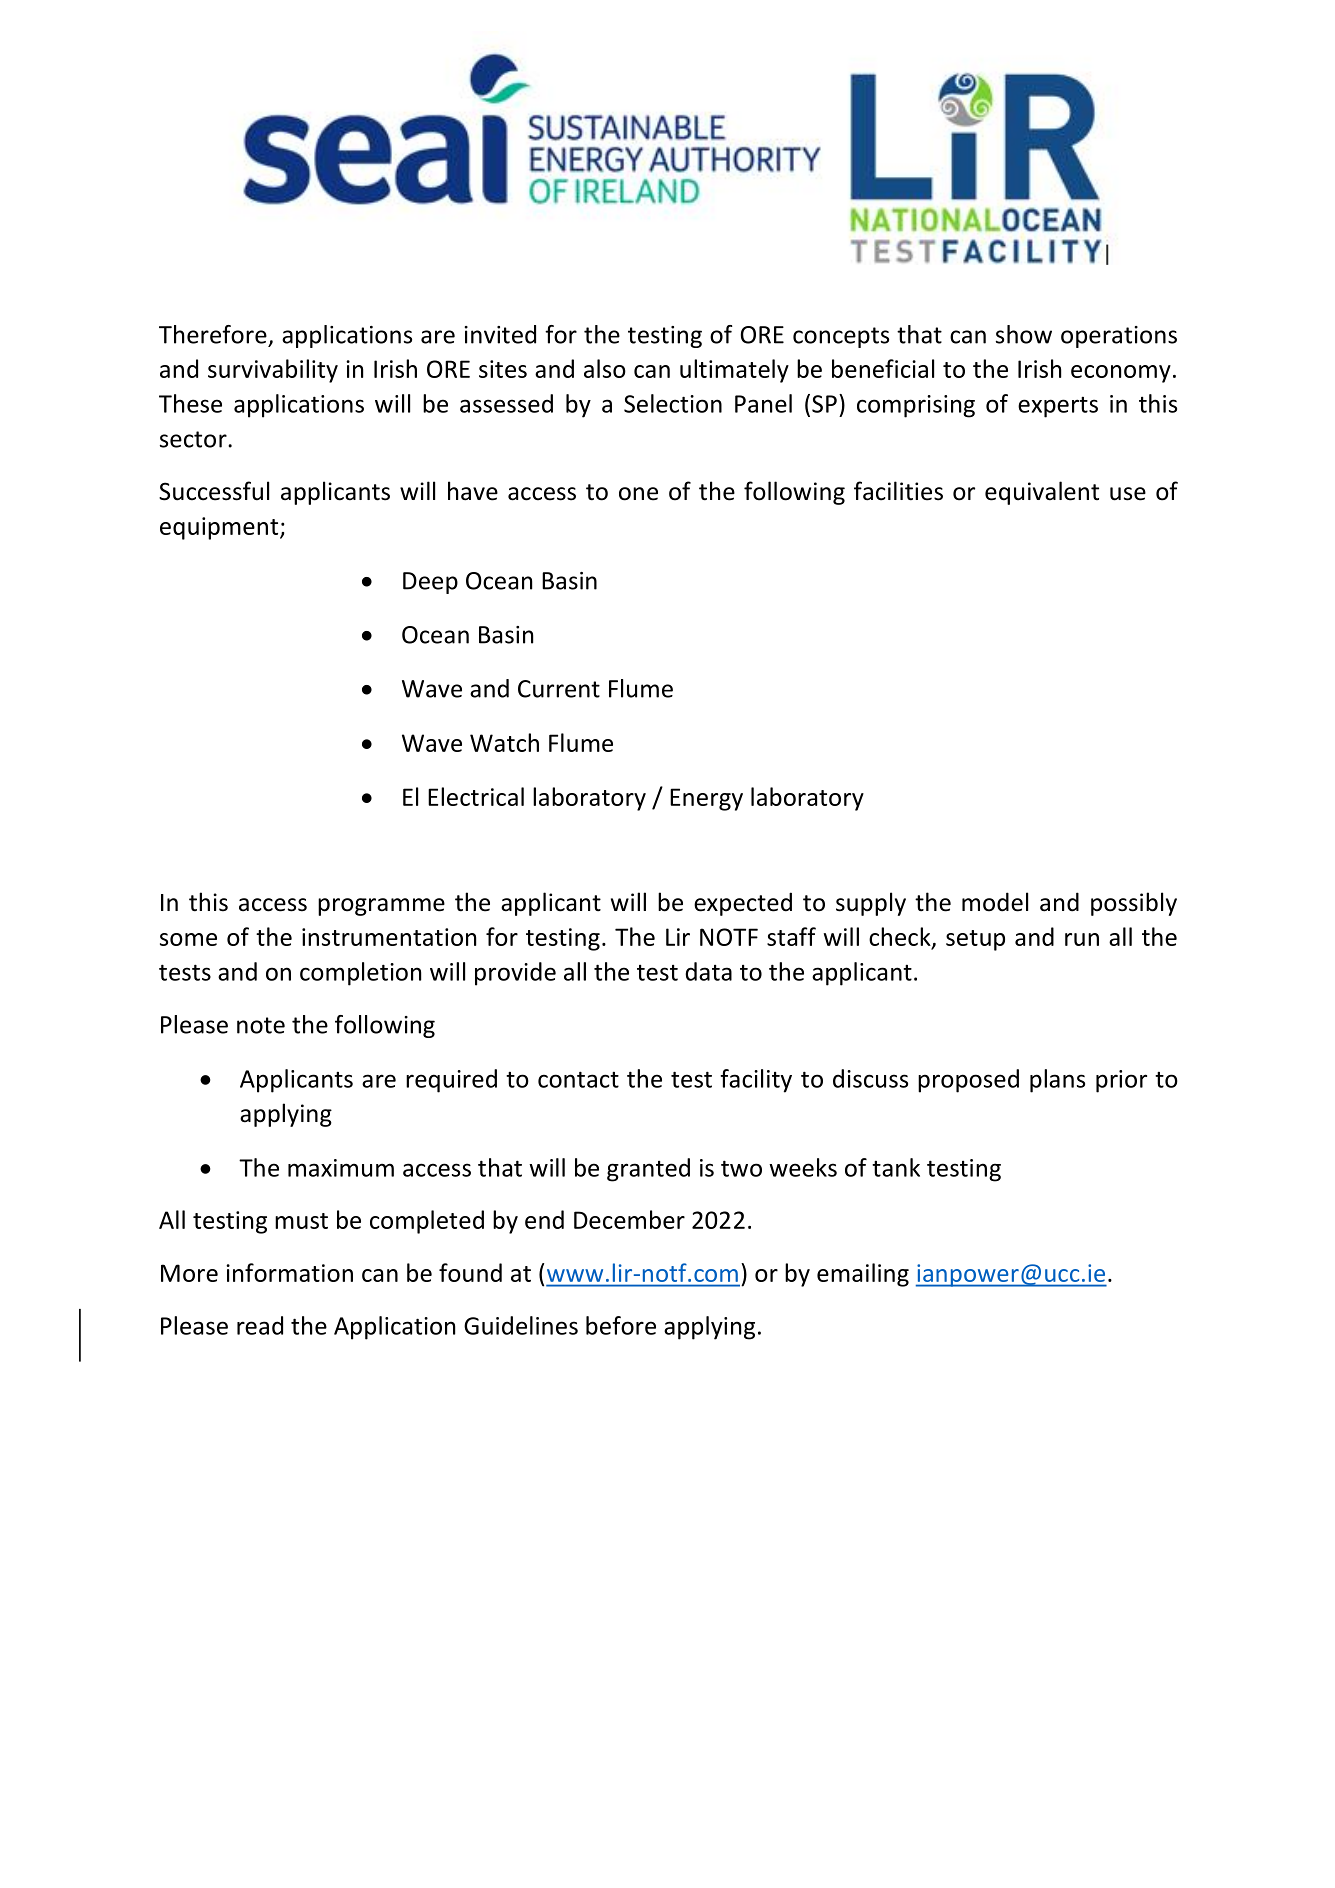 This document has height=1888, width=1335. Describe the element at coordinates (219, 528) in the document. I see `equipment` at that location.
